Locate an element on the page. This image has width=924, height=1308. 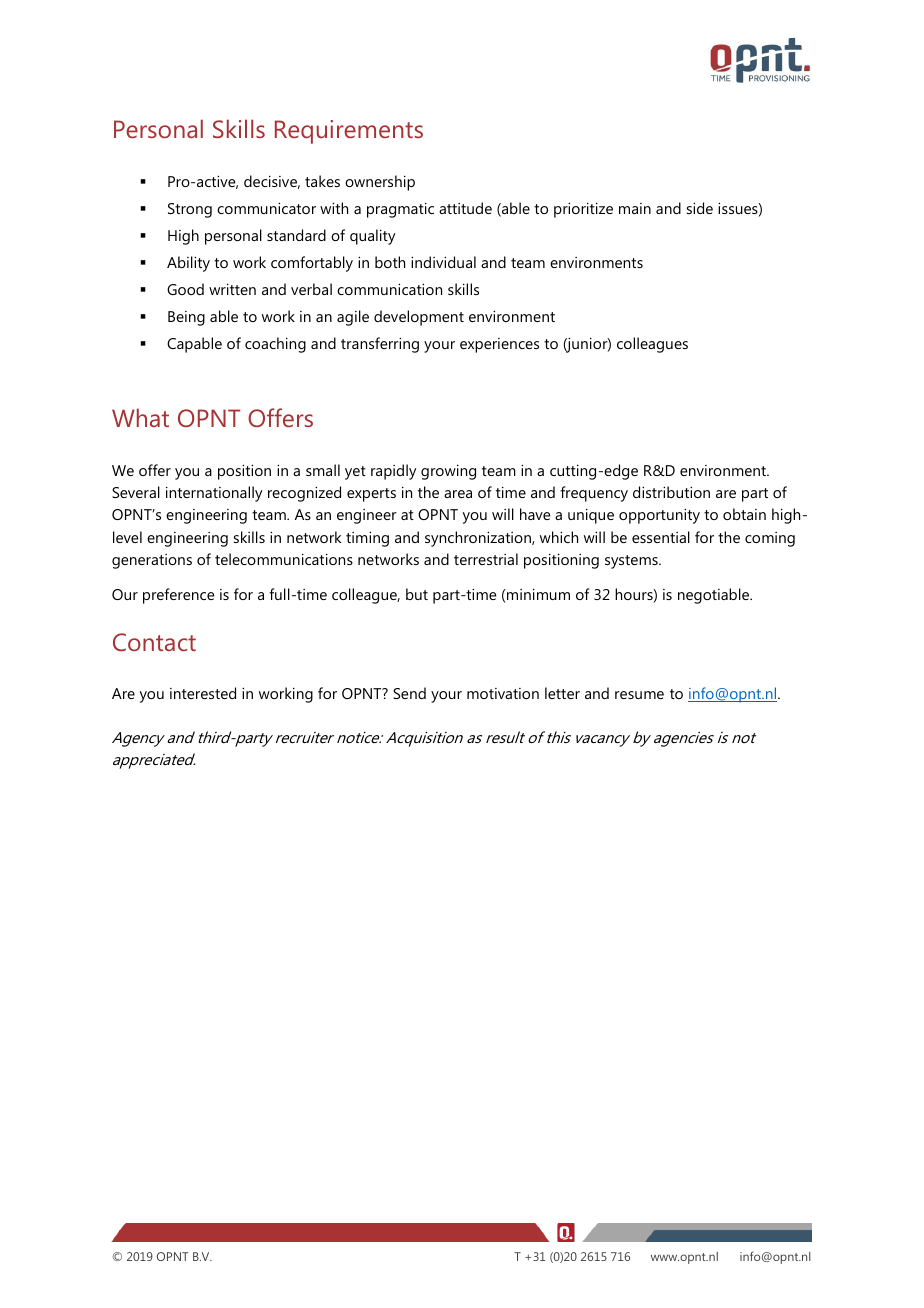
interested is located at coordinates (203, 693).
